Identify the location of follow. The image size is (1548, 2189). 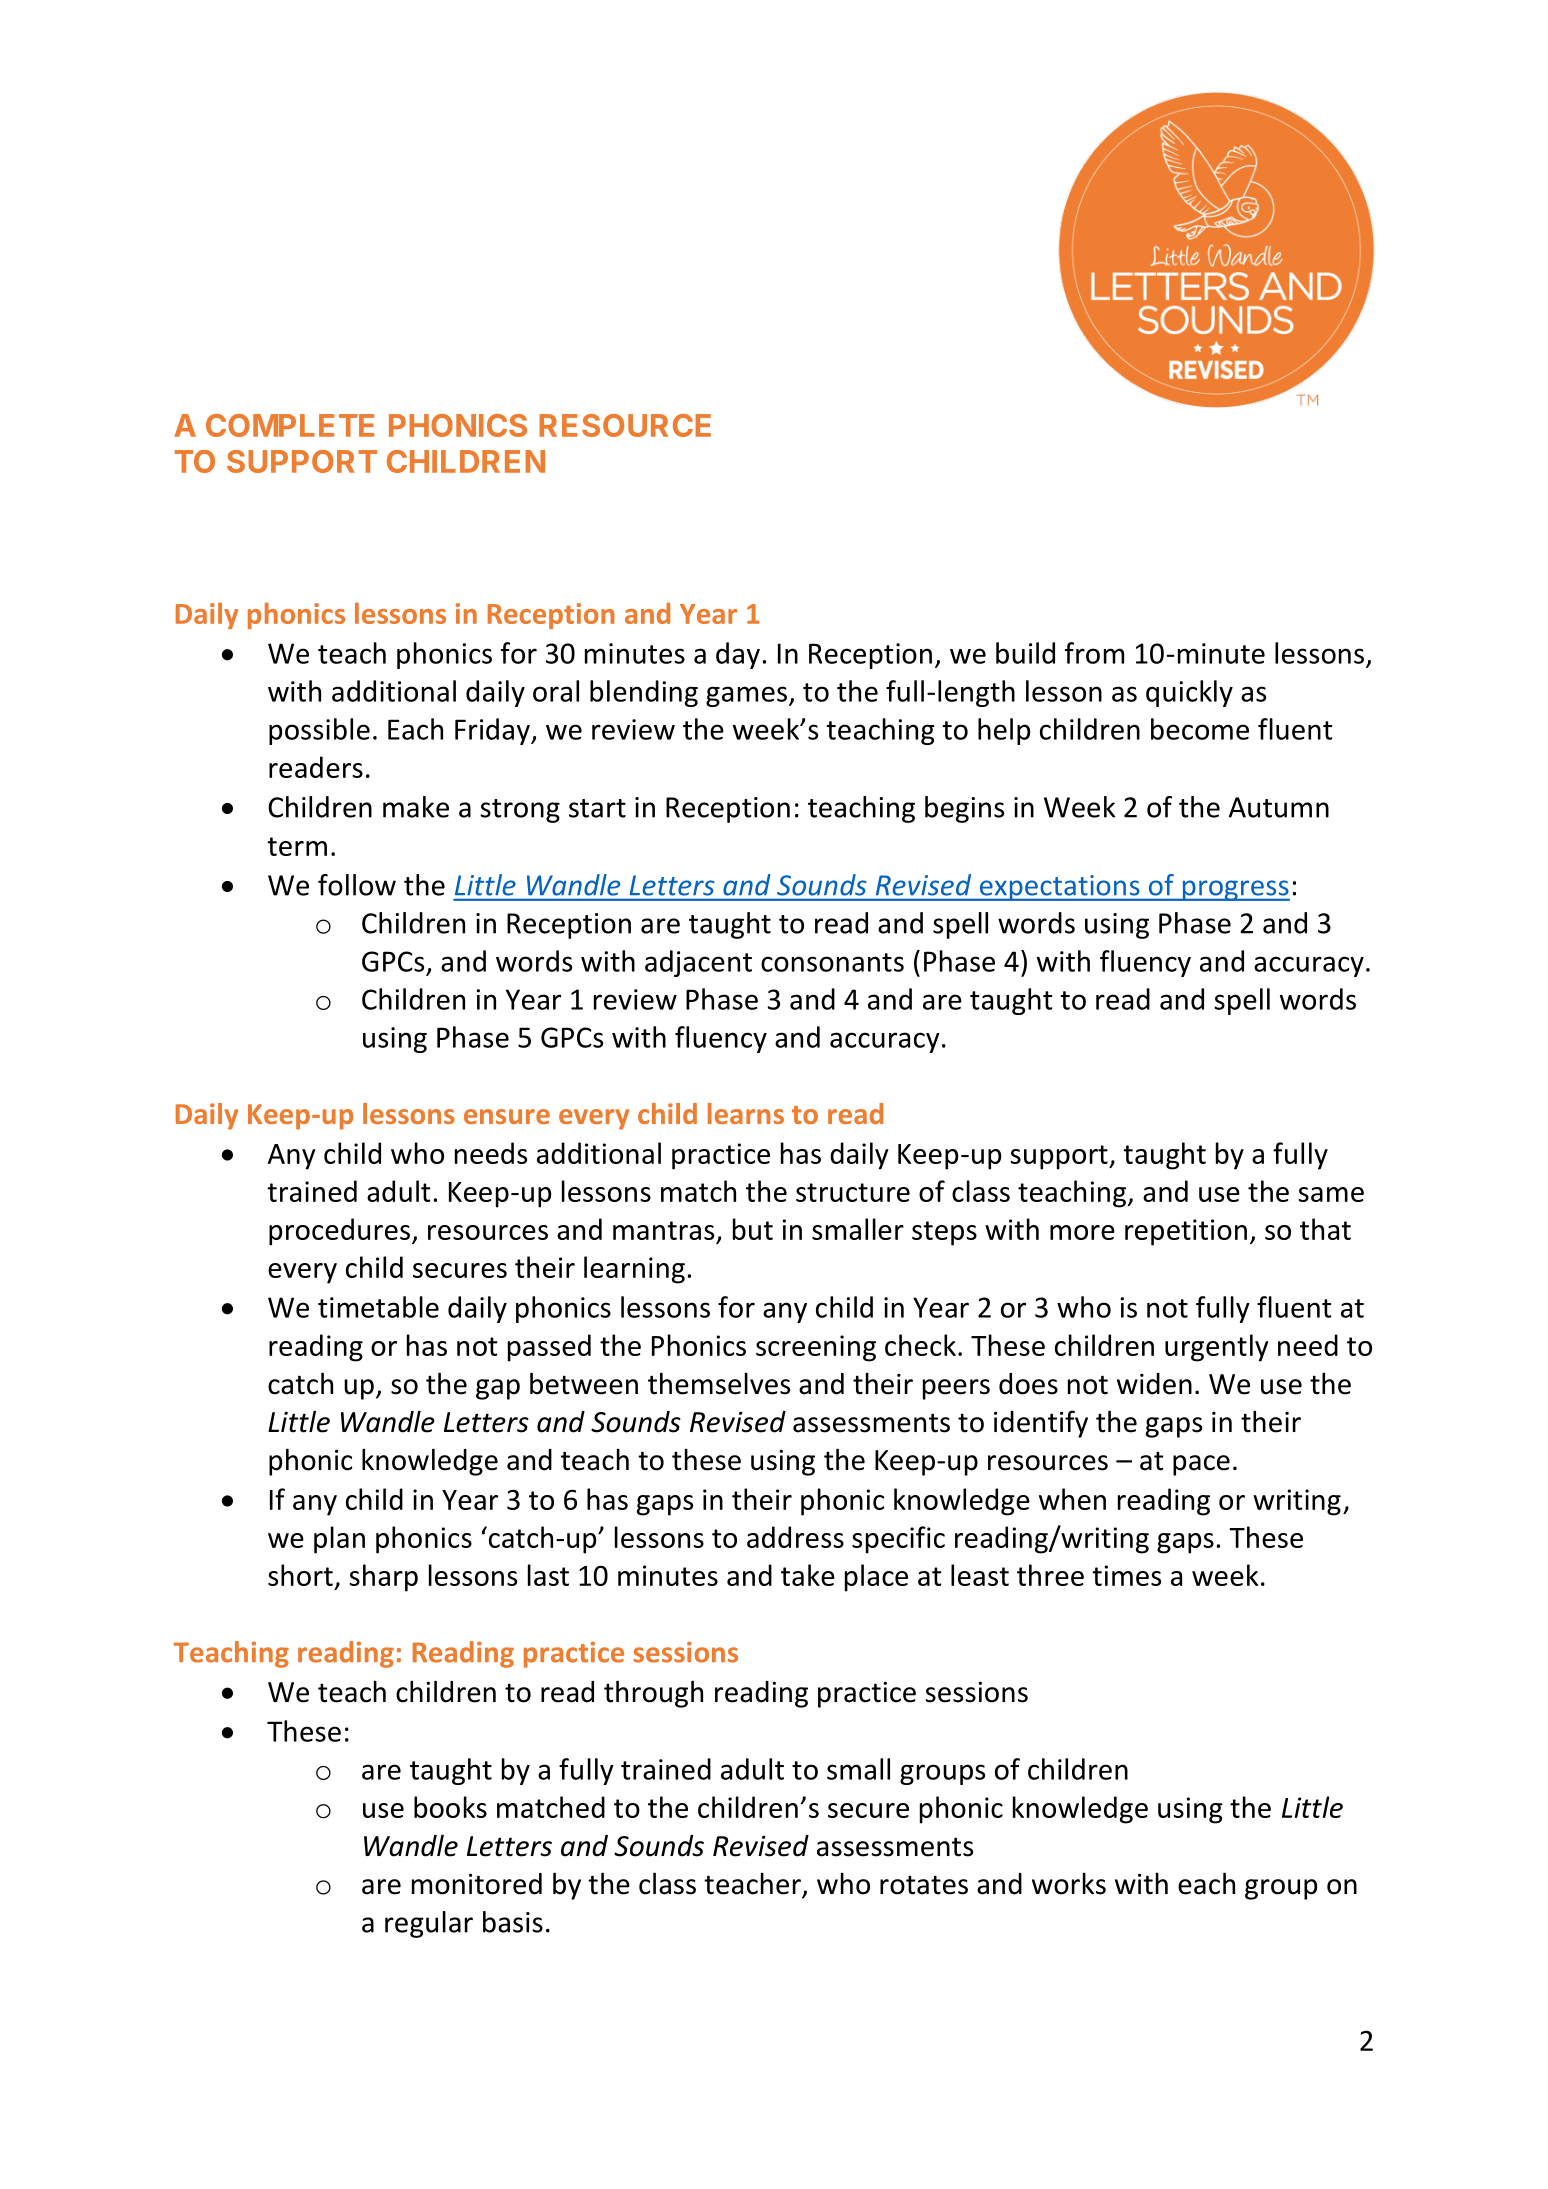
(357, 885).
